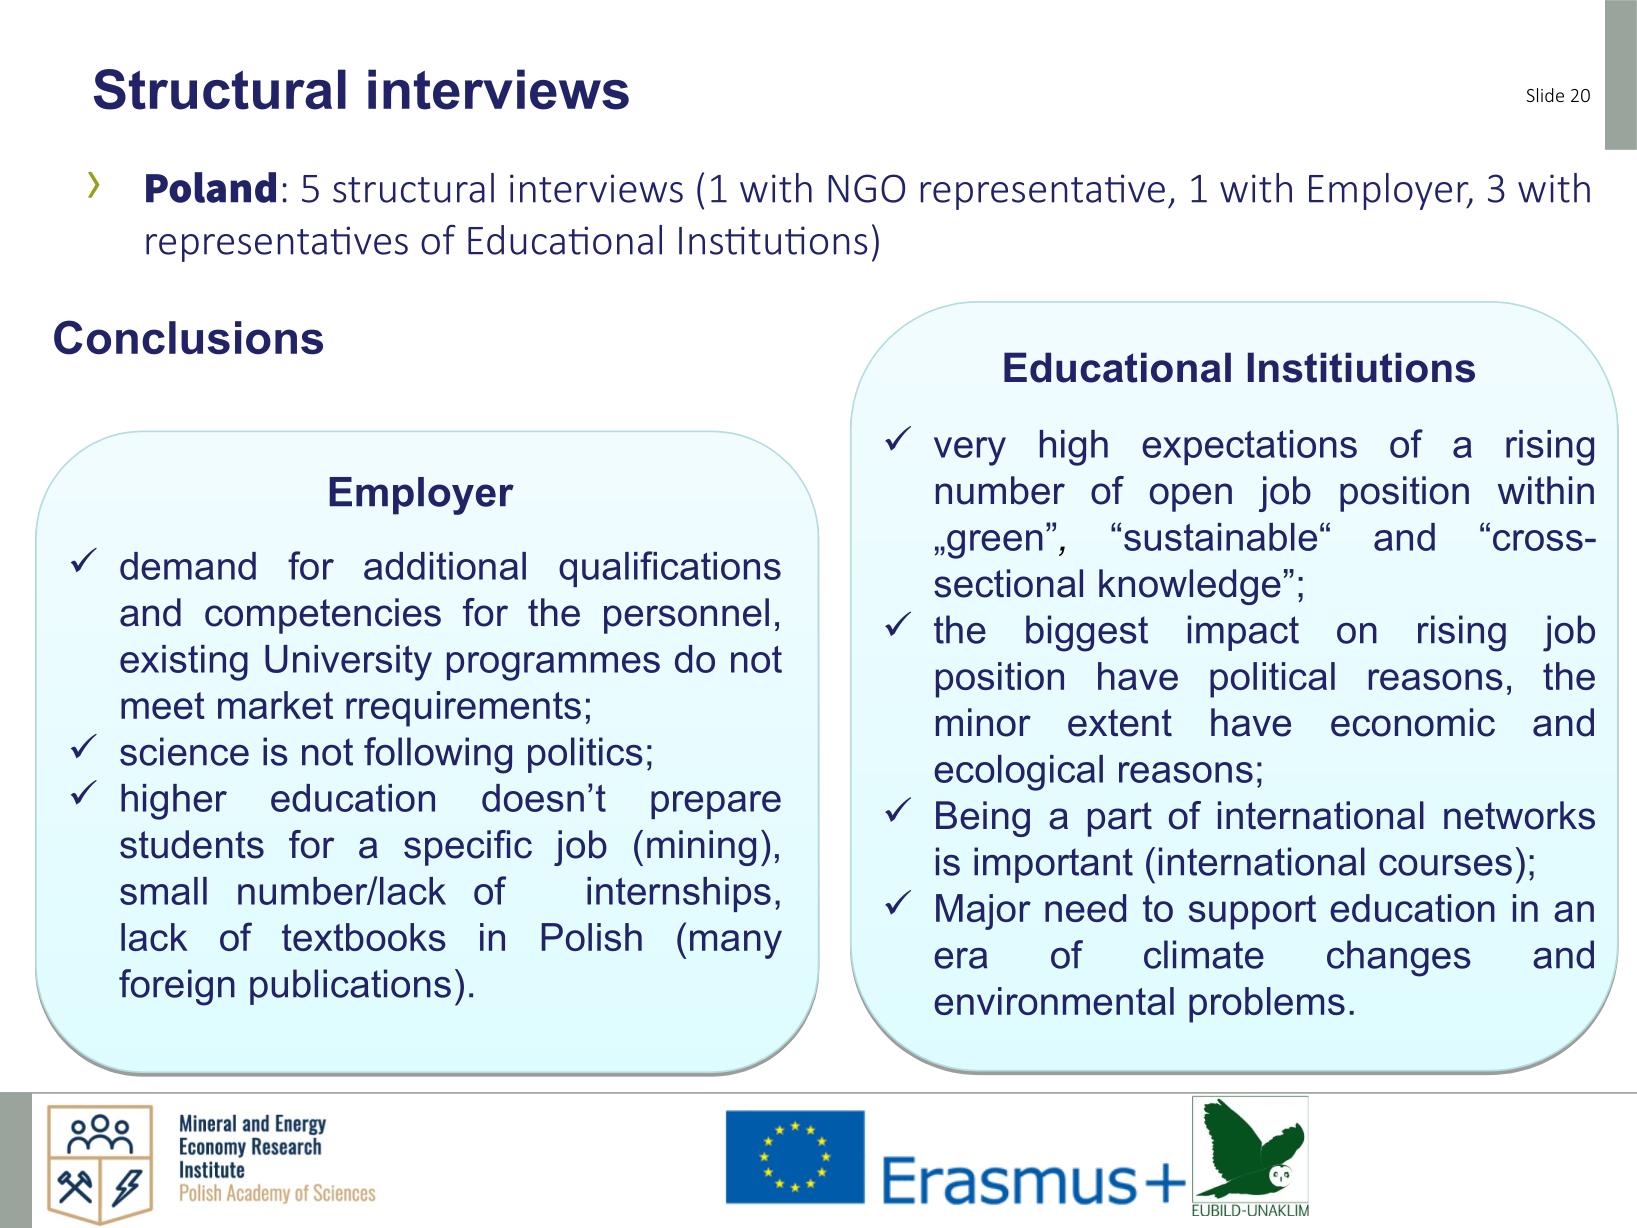 Image resolution: width=1637 pixels, height=1228 pixels. I want to click on following, so click(438, 755).
